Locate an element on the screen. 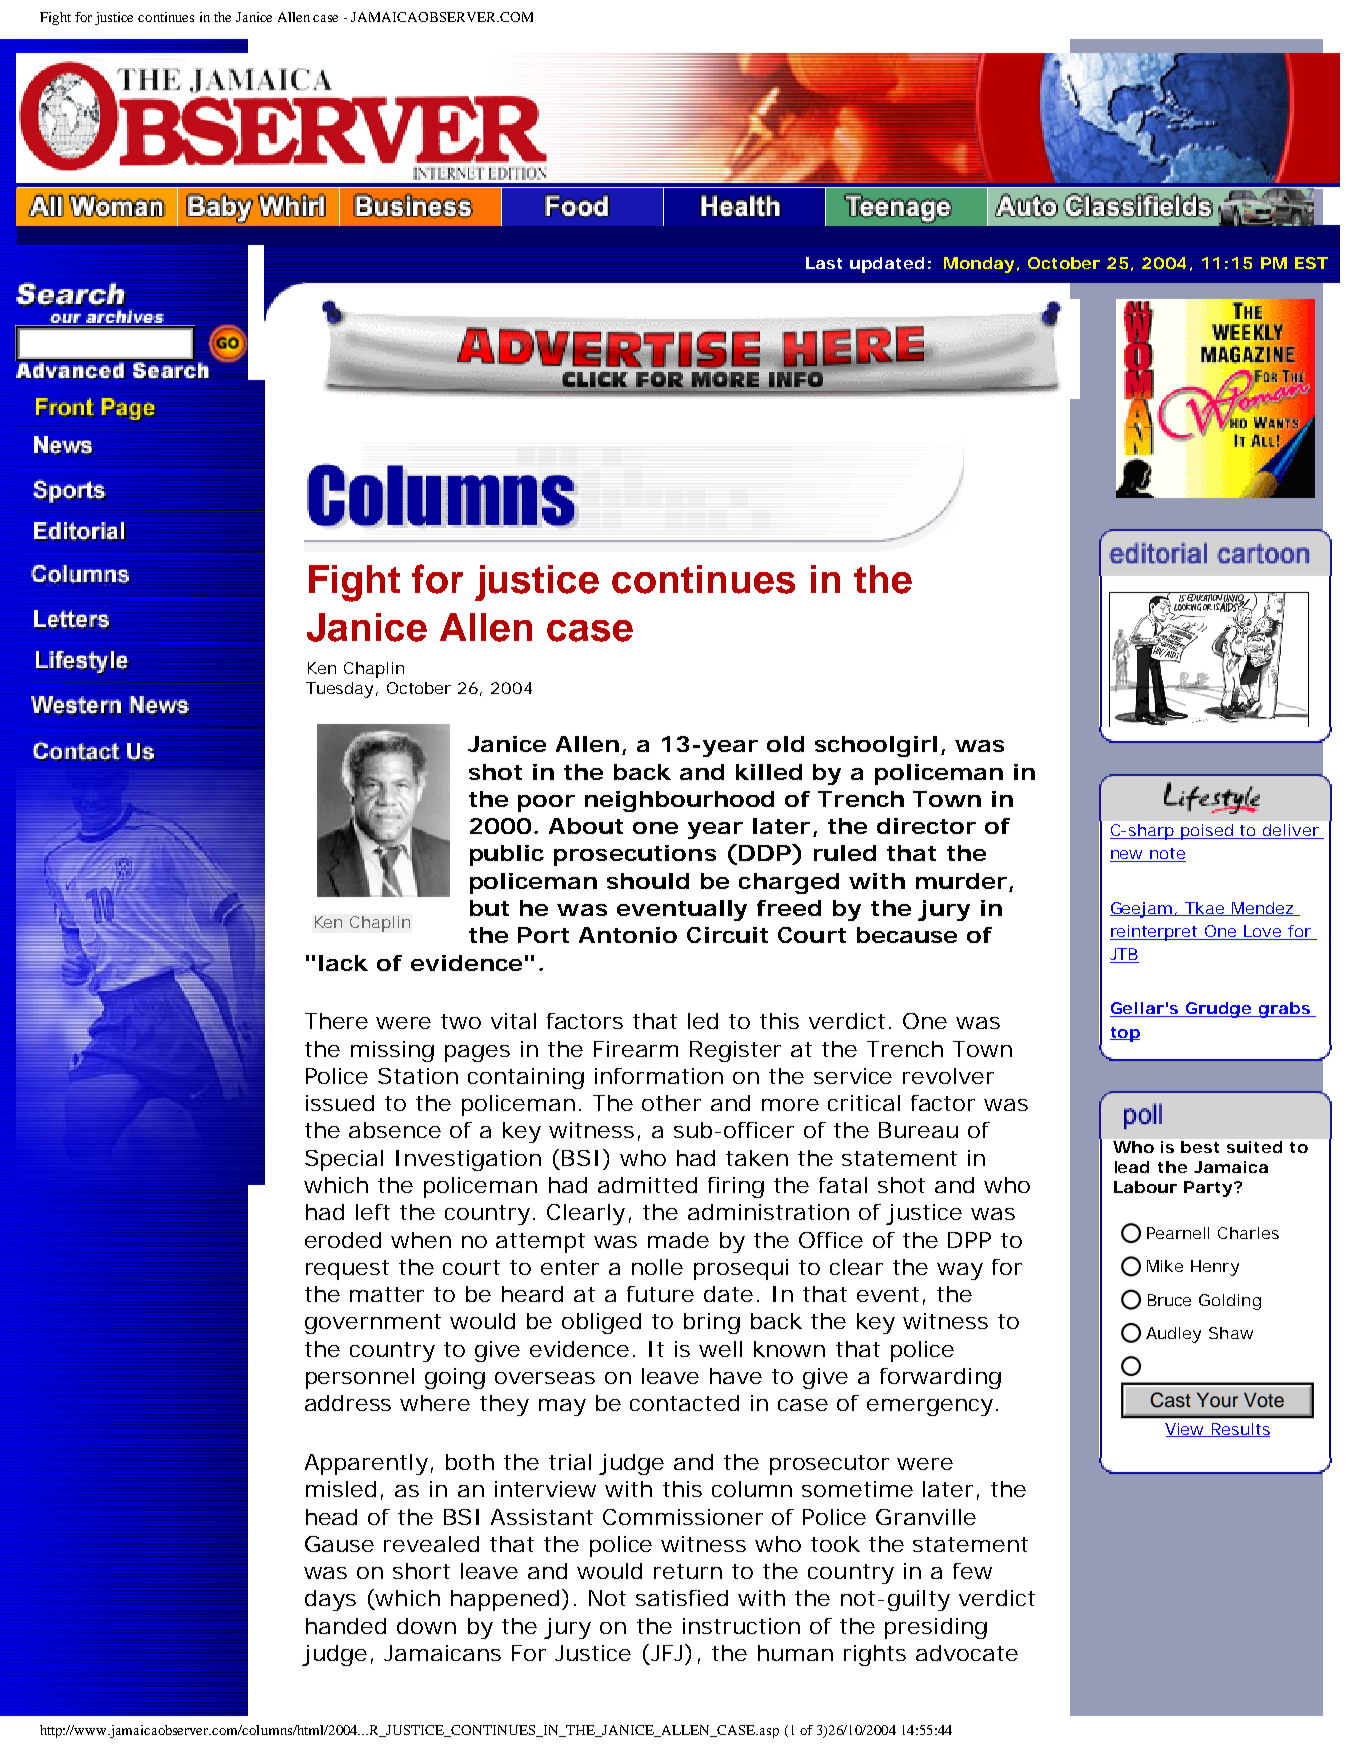 Image resolution: width=1356 pixels, height=1755 pixels. human is located at coordinates (795, 1653).
